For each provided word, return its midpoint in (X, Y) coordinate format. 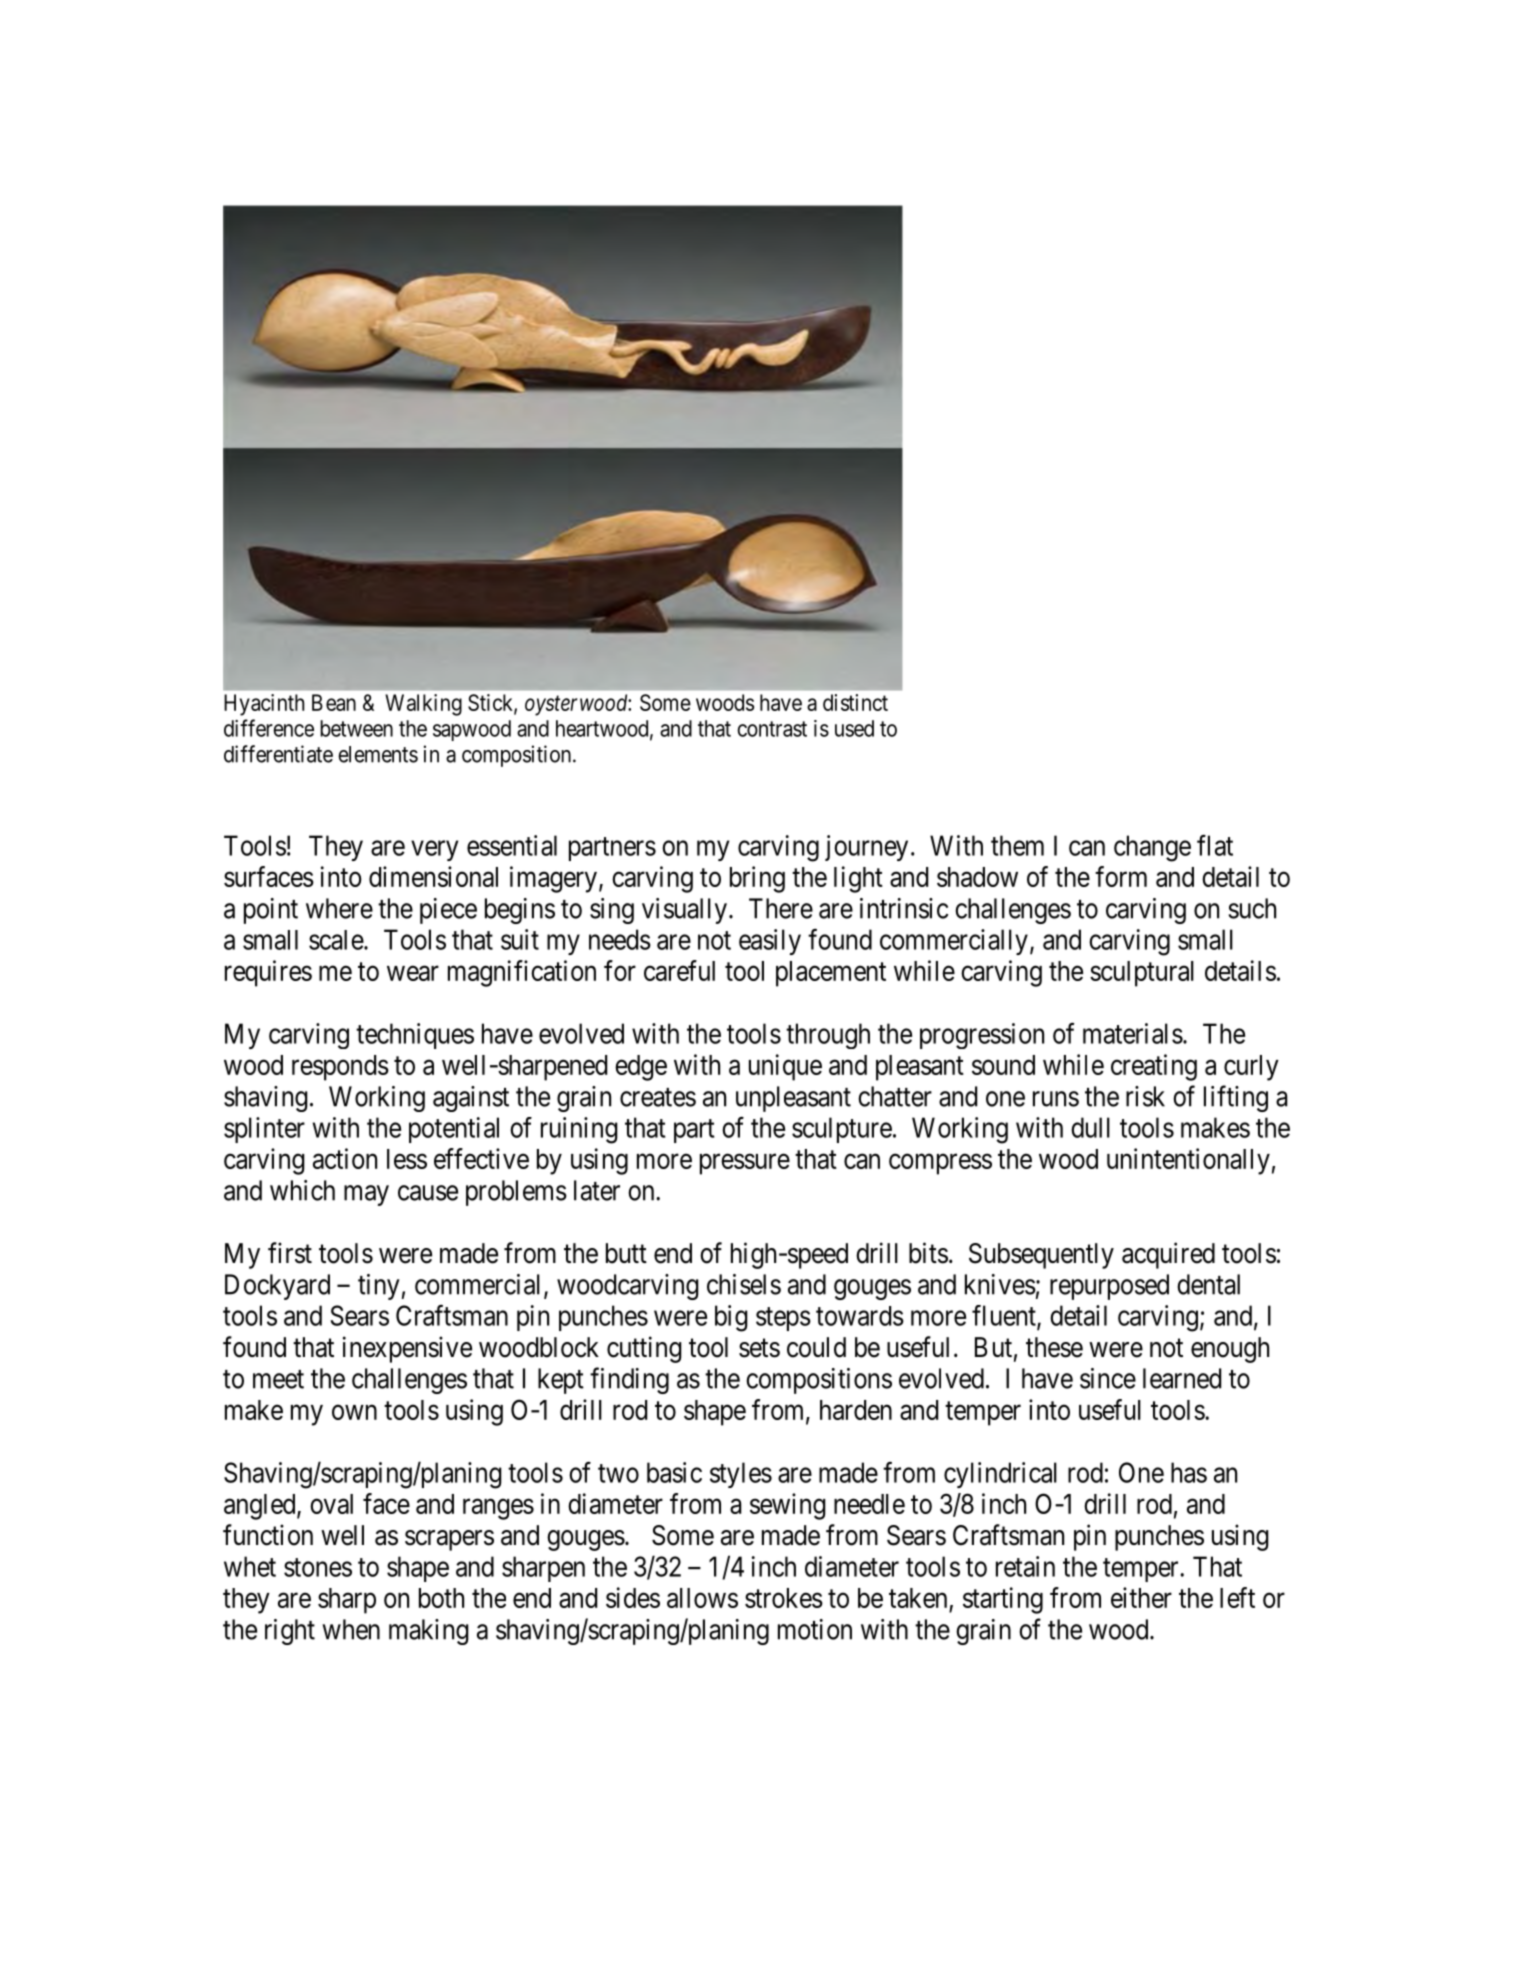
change (1152, 848)
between (356, 728)
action (345, 1158)
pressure (745, 1164)
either (1141, 1597)
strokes (784, 1598)
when (351, 1629)
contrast (772, 729)
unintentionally (1188, 1161)
